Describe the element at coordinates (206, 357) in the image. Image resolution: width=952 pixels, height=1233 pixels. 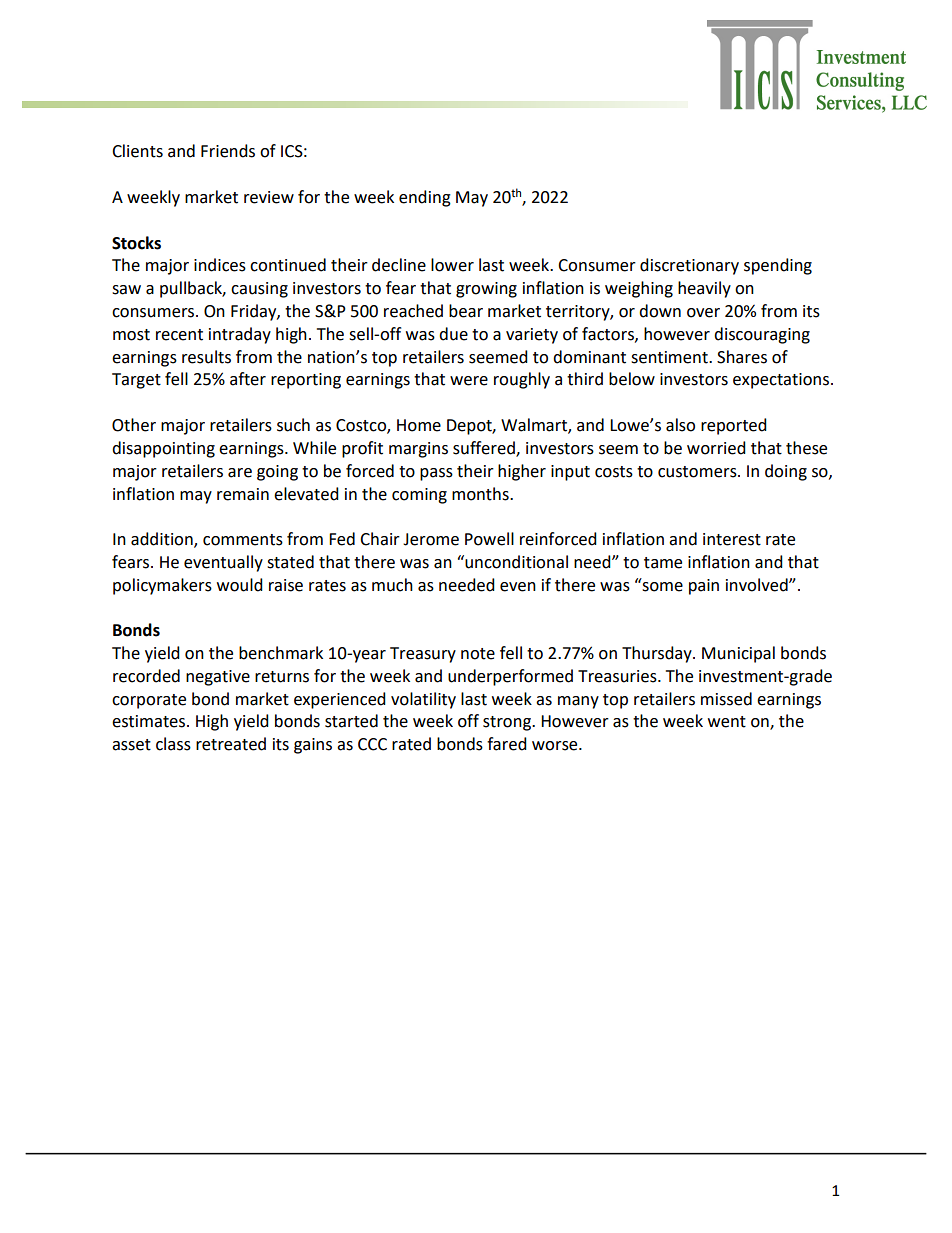
I see `results` at that location.
